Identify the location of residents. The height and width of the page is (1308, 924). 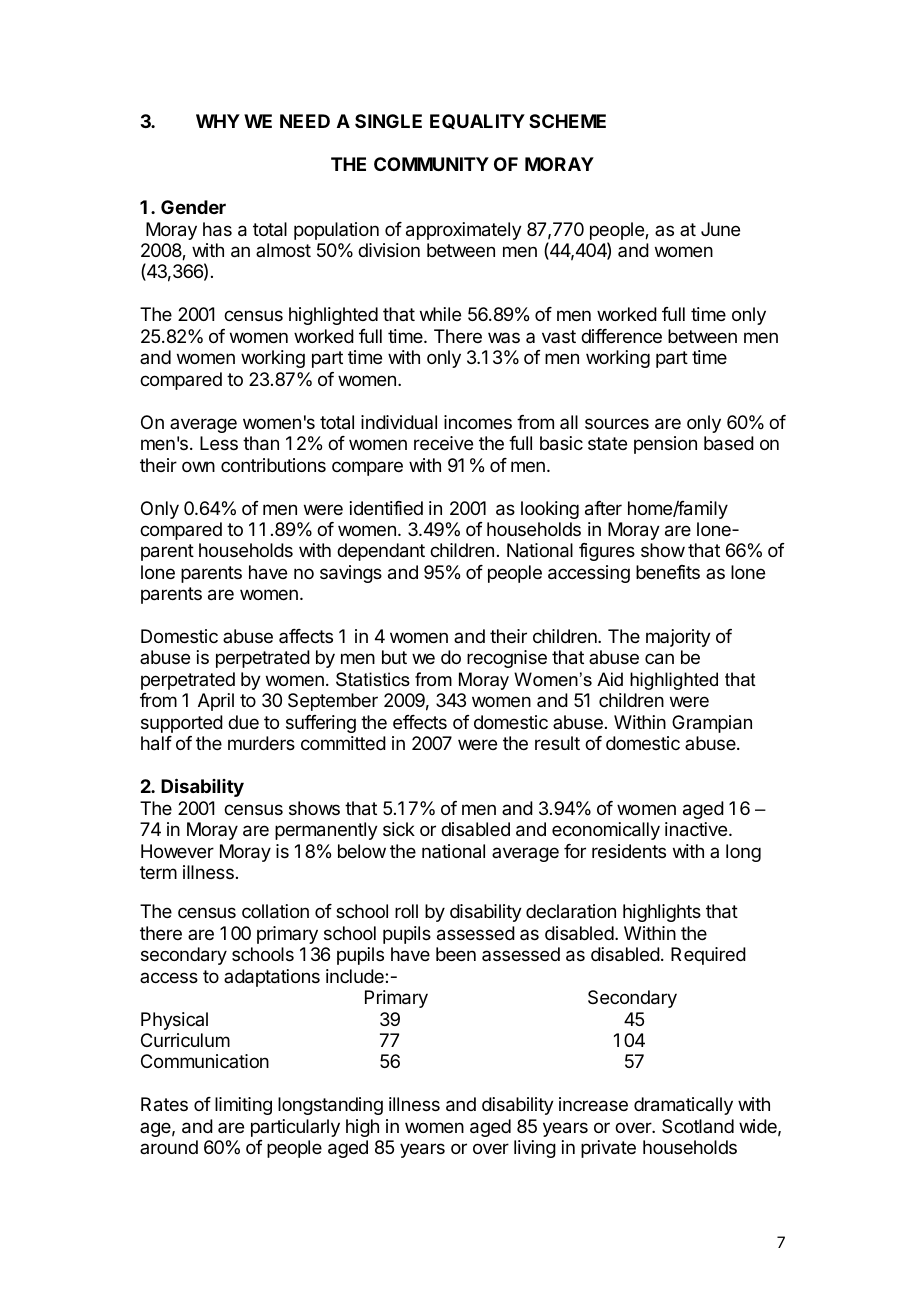
(629, 851).
